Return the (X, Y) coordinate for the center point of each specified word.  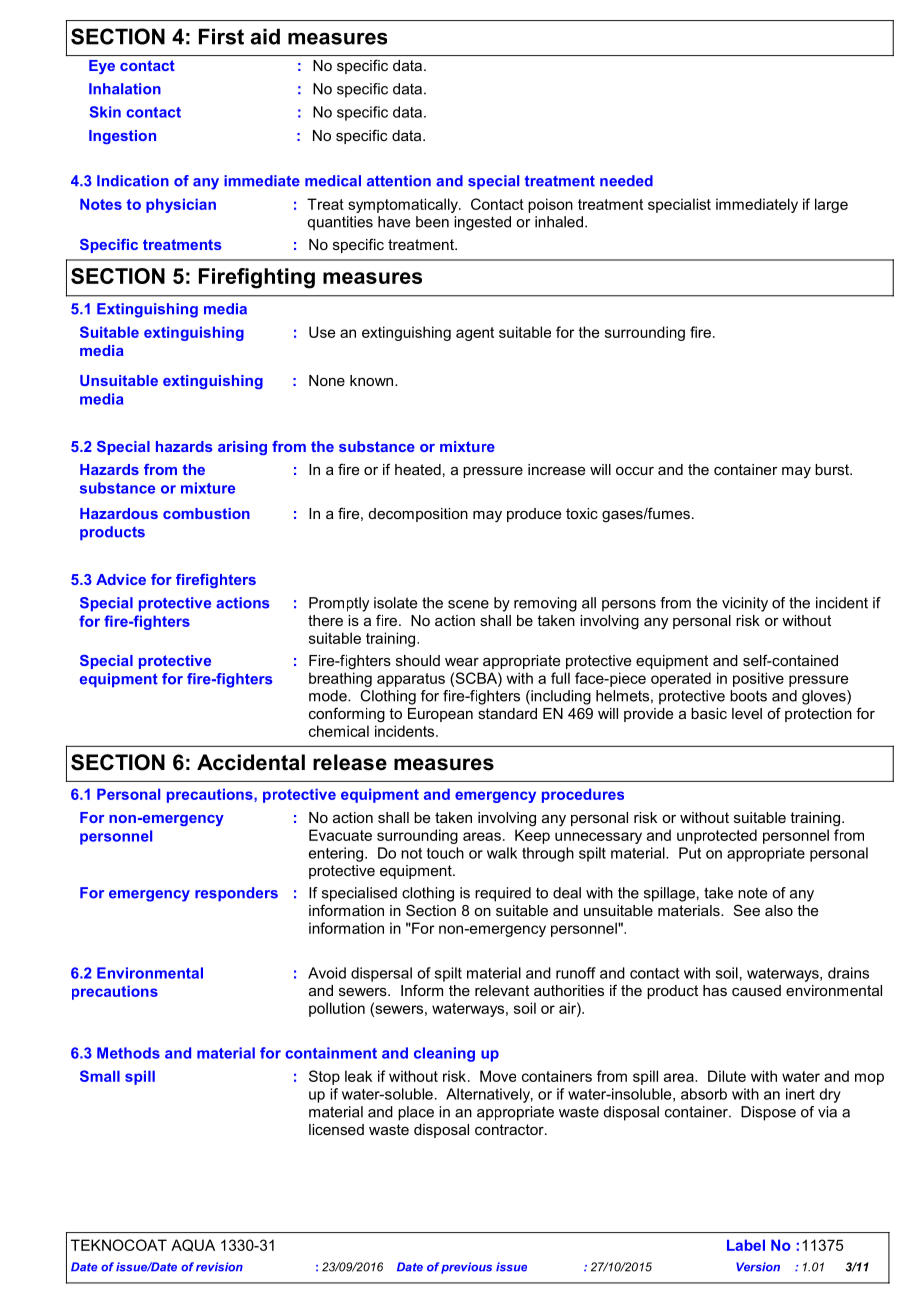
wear (462, 662)
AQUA (193, 1245)
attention (399, 181)
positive (758, 679)
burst (833, 469)
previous (466, 1268)
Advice (121, 579)
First (221, 36)
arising (242, 448)
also (779, 910)
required (503, 894)
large (831, 205)
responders (236, 894)
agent (475, 334)
